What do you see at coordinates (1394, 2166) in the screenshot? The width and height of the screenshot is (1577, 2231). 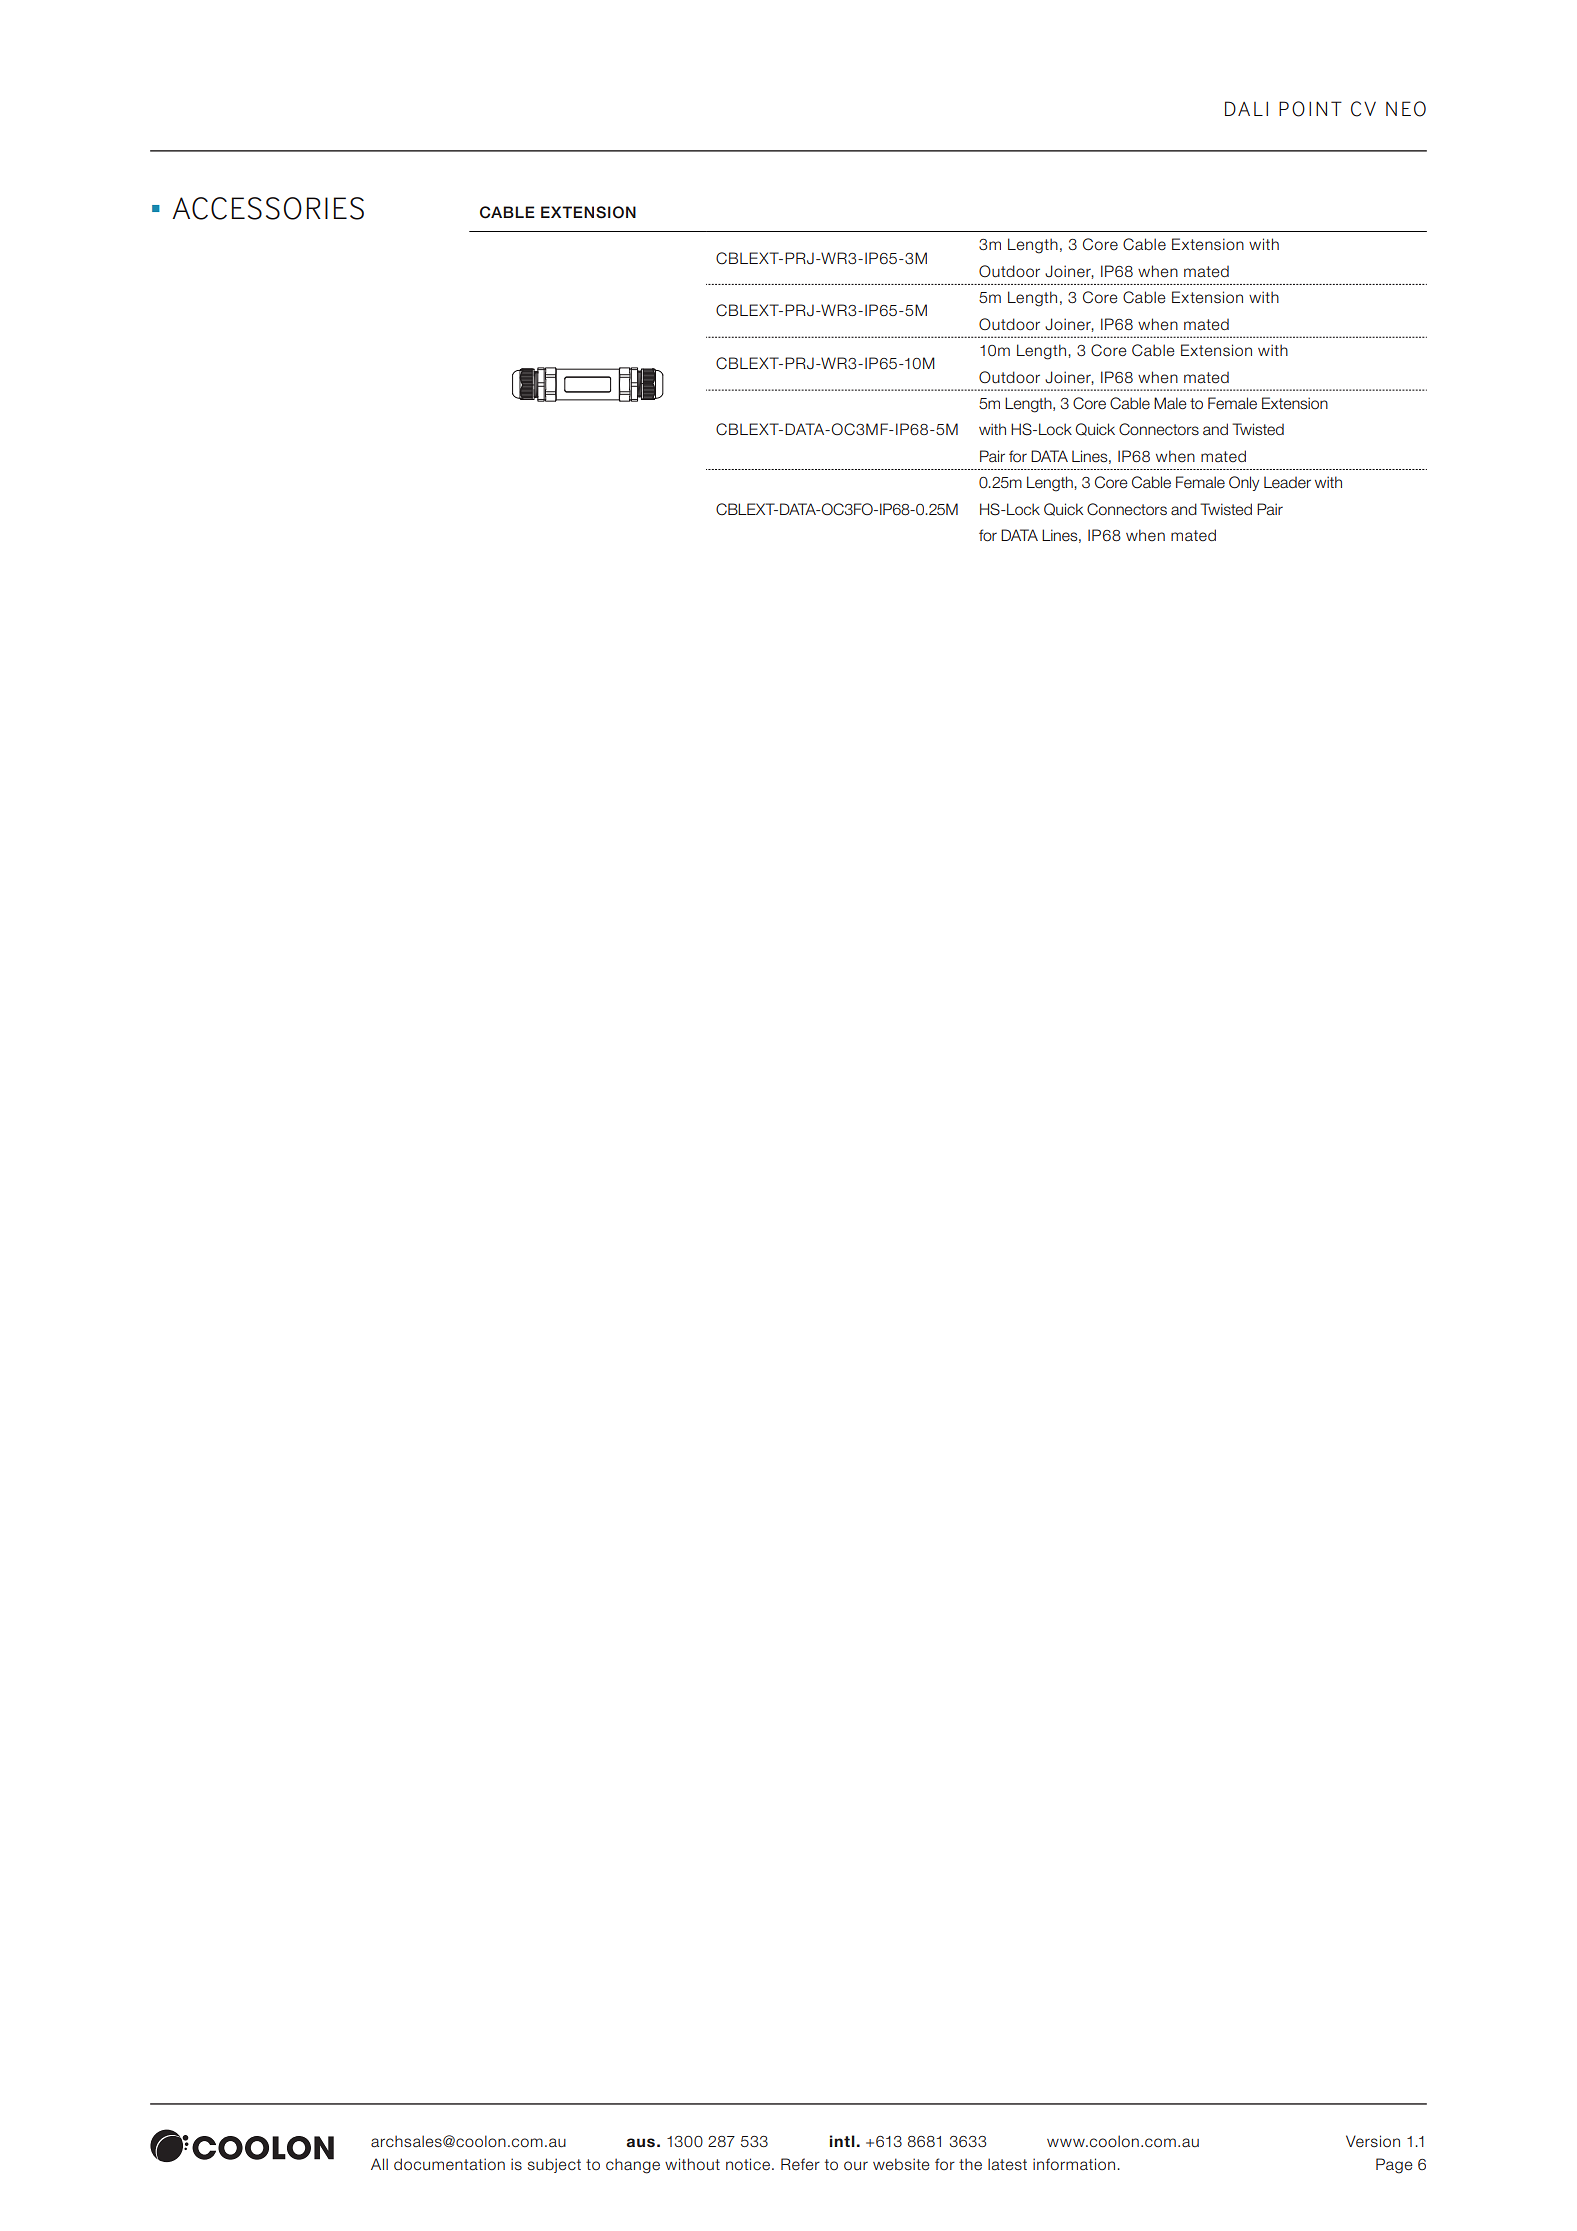 I see `Page` at bounding box center [1394, 2166].
